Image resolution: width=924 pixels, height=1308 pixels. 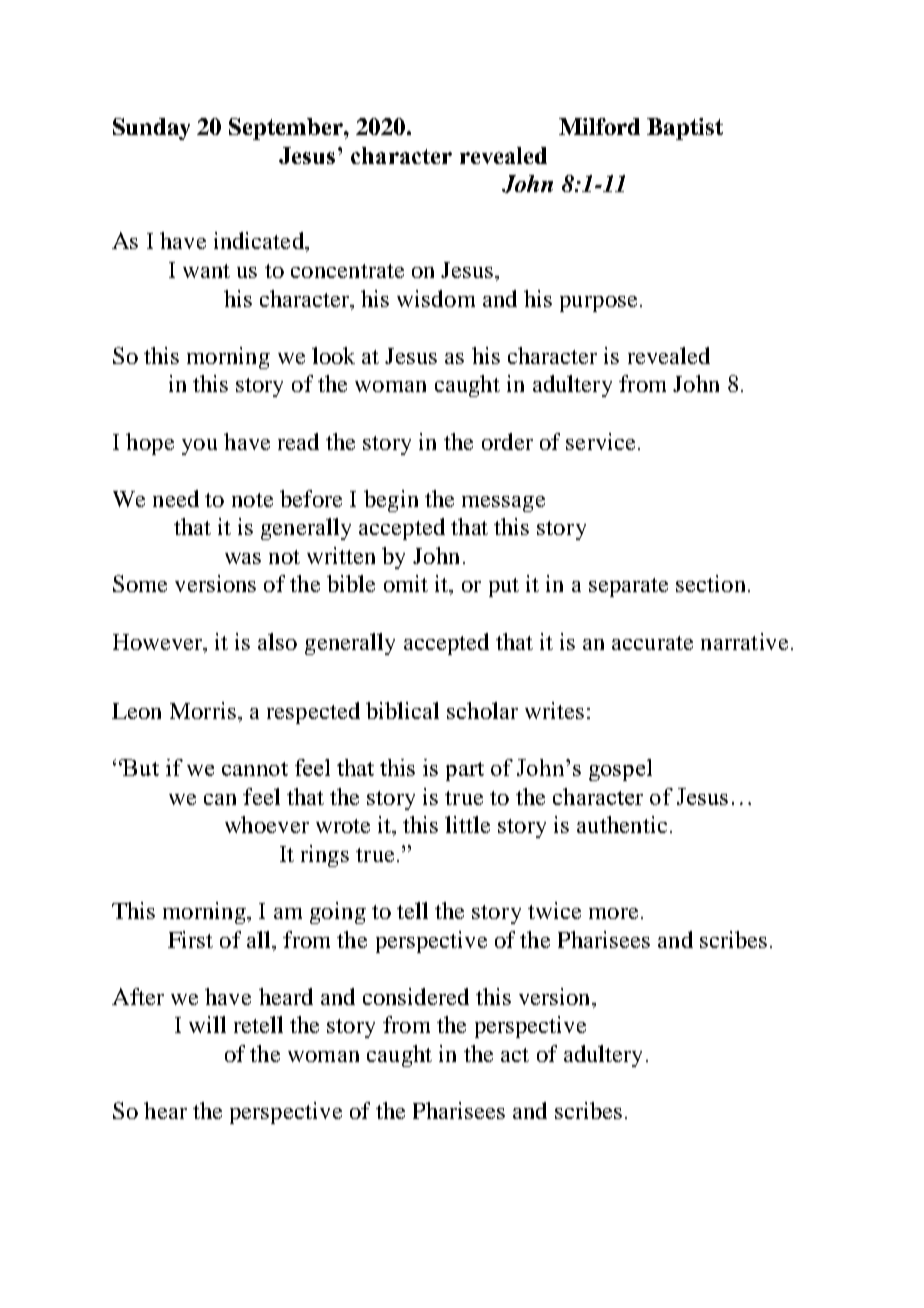 I want to click on Morris, so click(x=203, y=710).
